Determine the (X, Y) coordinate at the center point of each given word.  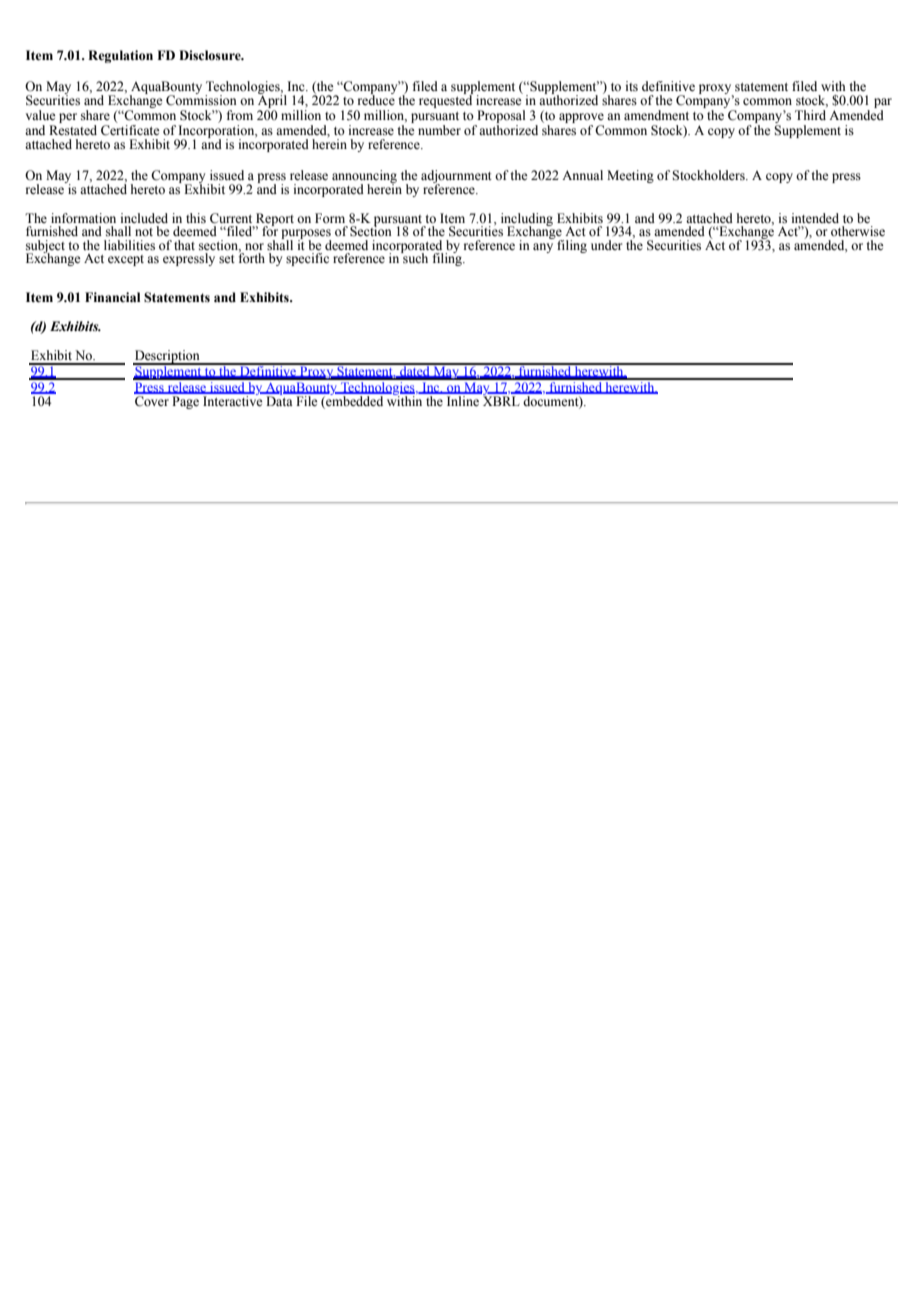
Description (167, 357)
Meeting (630, 176)
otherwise (858, 231)
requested (446, 100)
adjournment (456, 177)
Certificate (130, 129)
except (126, 260)
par (883, 104)
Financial (112, 297)
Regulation (120, 56)
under (606, 245)
